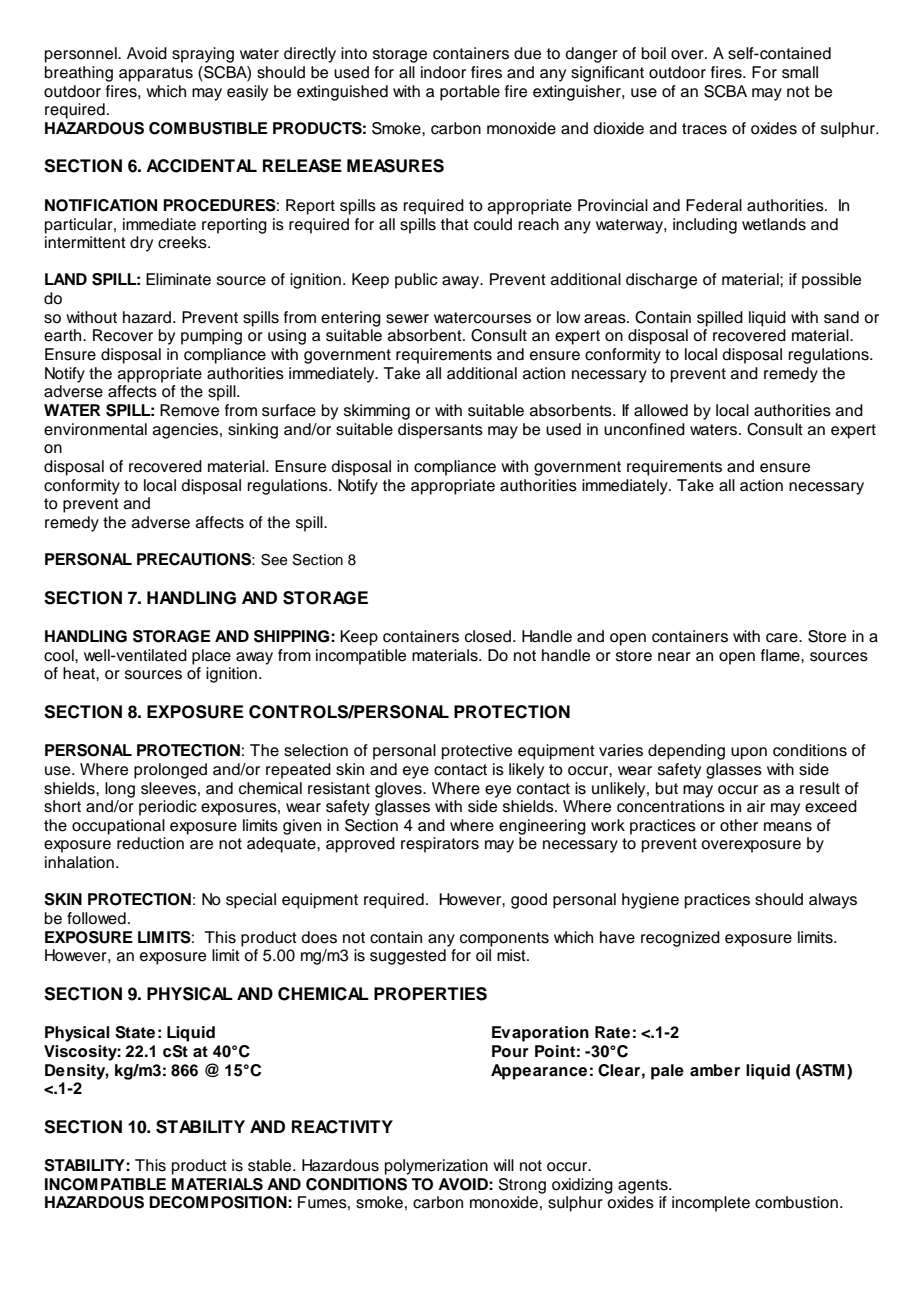 This screenshot has width=924, height=1308. I want to click on stable, so click(271, 1165).
